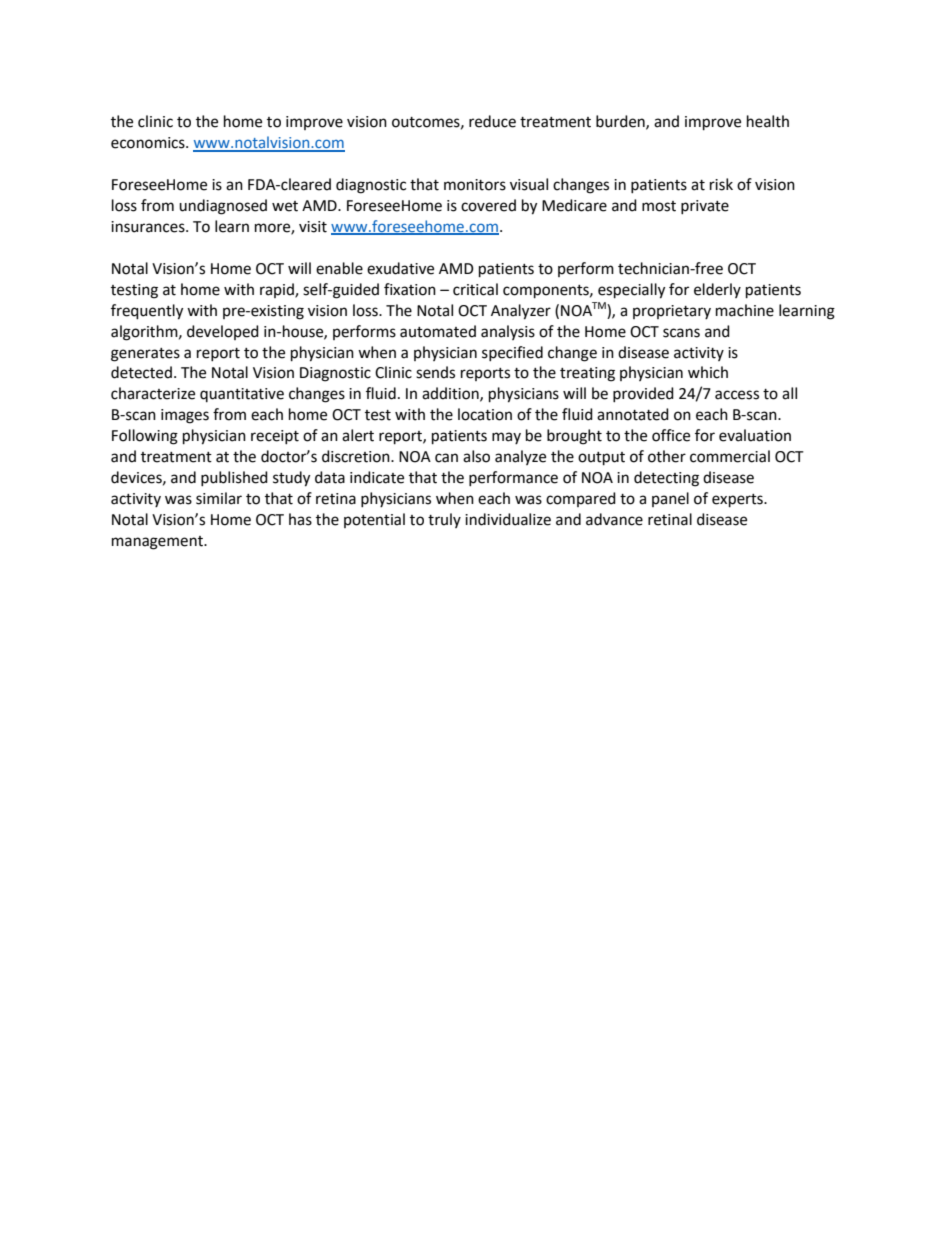  Describe the element at coordinates (438, 331) in the image. I see `automated` at that location.
